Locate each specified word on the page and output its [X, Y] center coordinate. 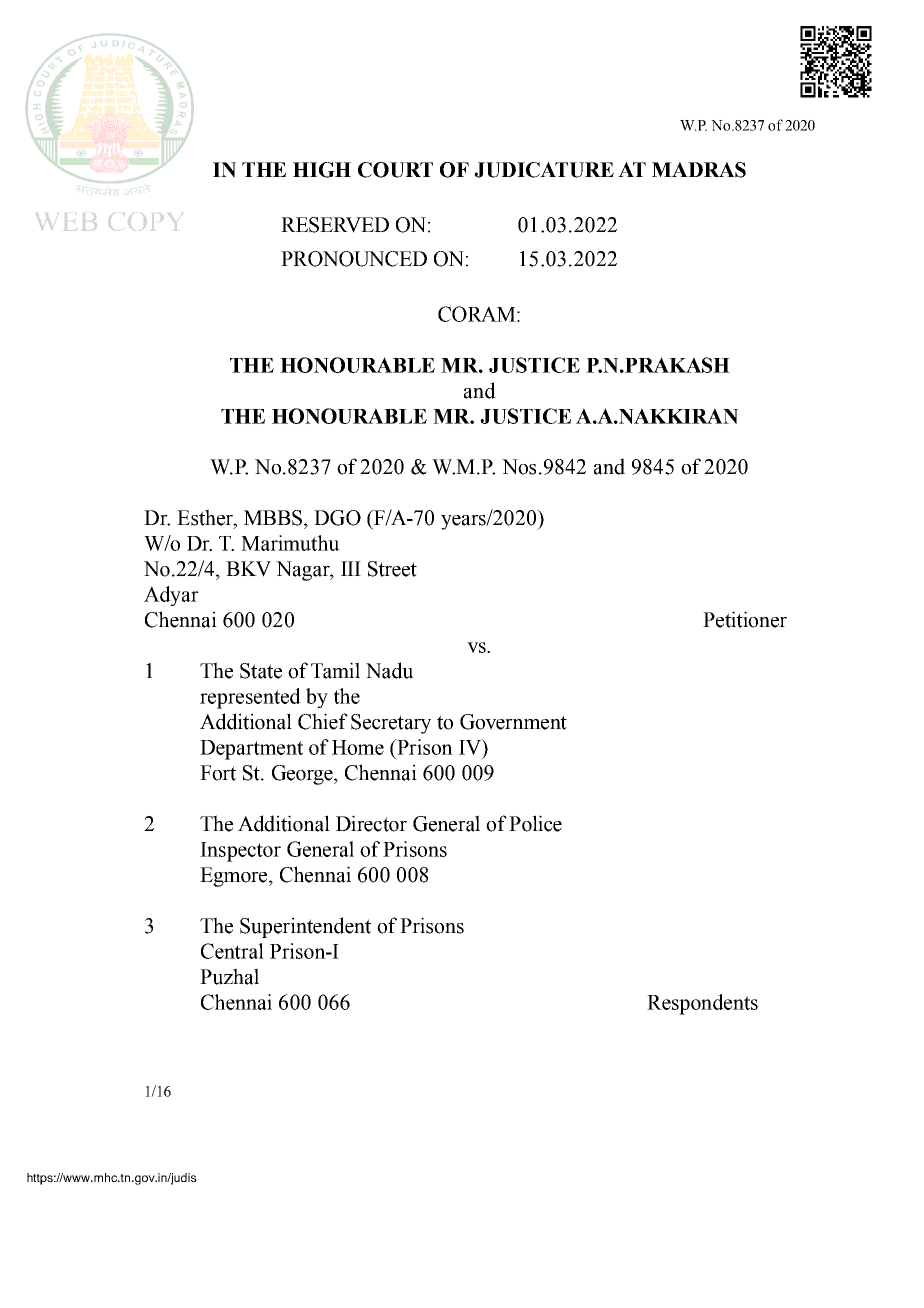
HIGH [322, 170]
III [351, 568]
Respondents [702, 1004]
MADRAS [699, 170]
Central [232, 951]
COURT [395, 170]
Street [392, 569]
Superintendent [305, 927]
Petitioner [745, 619]
